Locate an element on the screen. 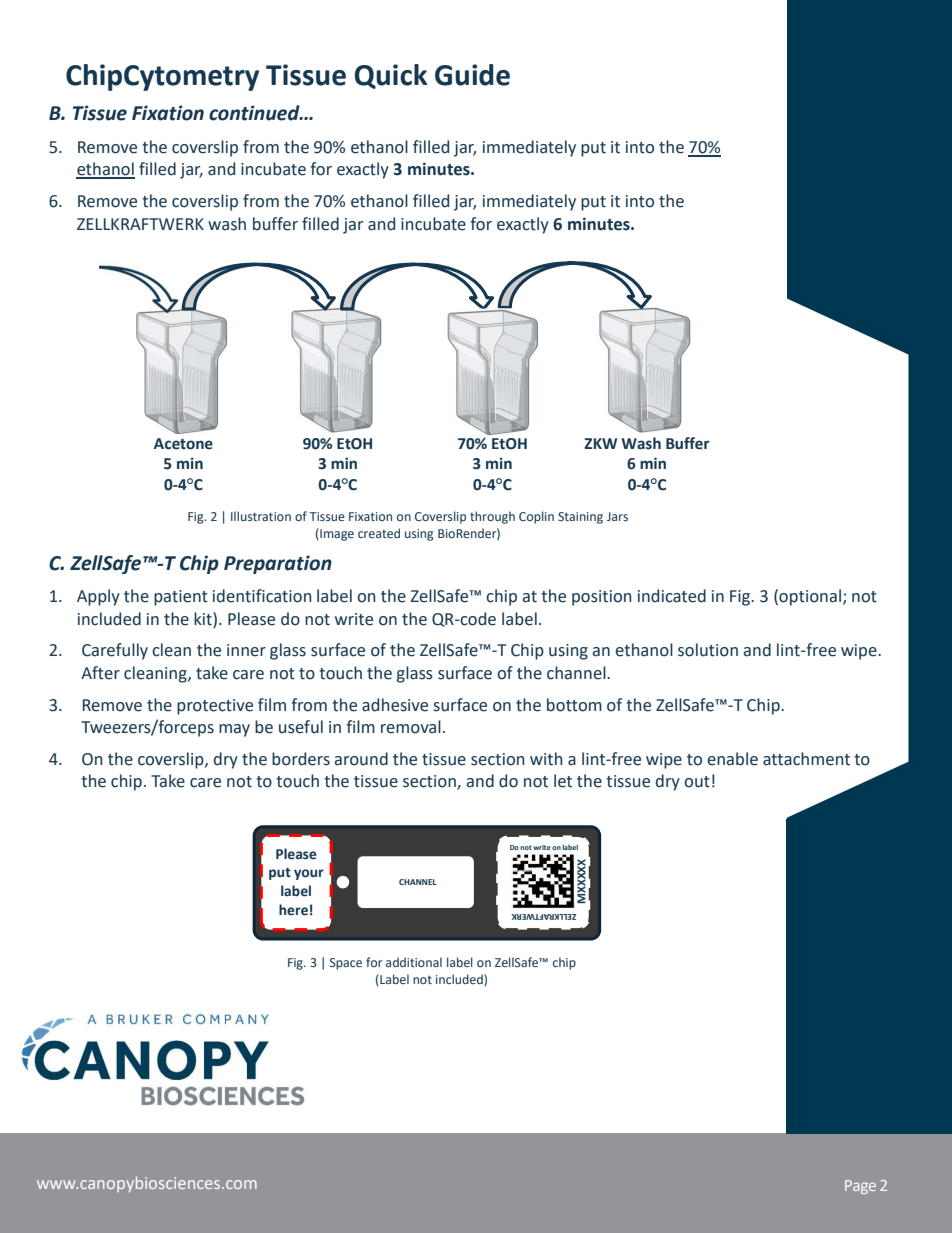  Space is located at coordinates (346, 964).
